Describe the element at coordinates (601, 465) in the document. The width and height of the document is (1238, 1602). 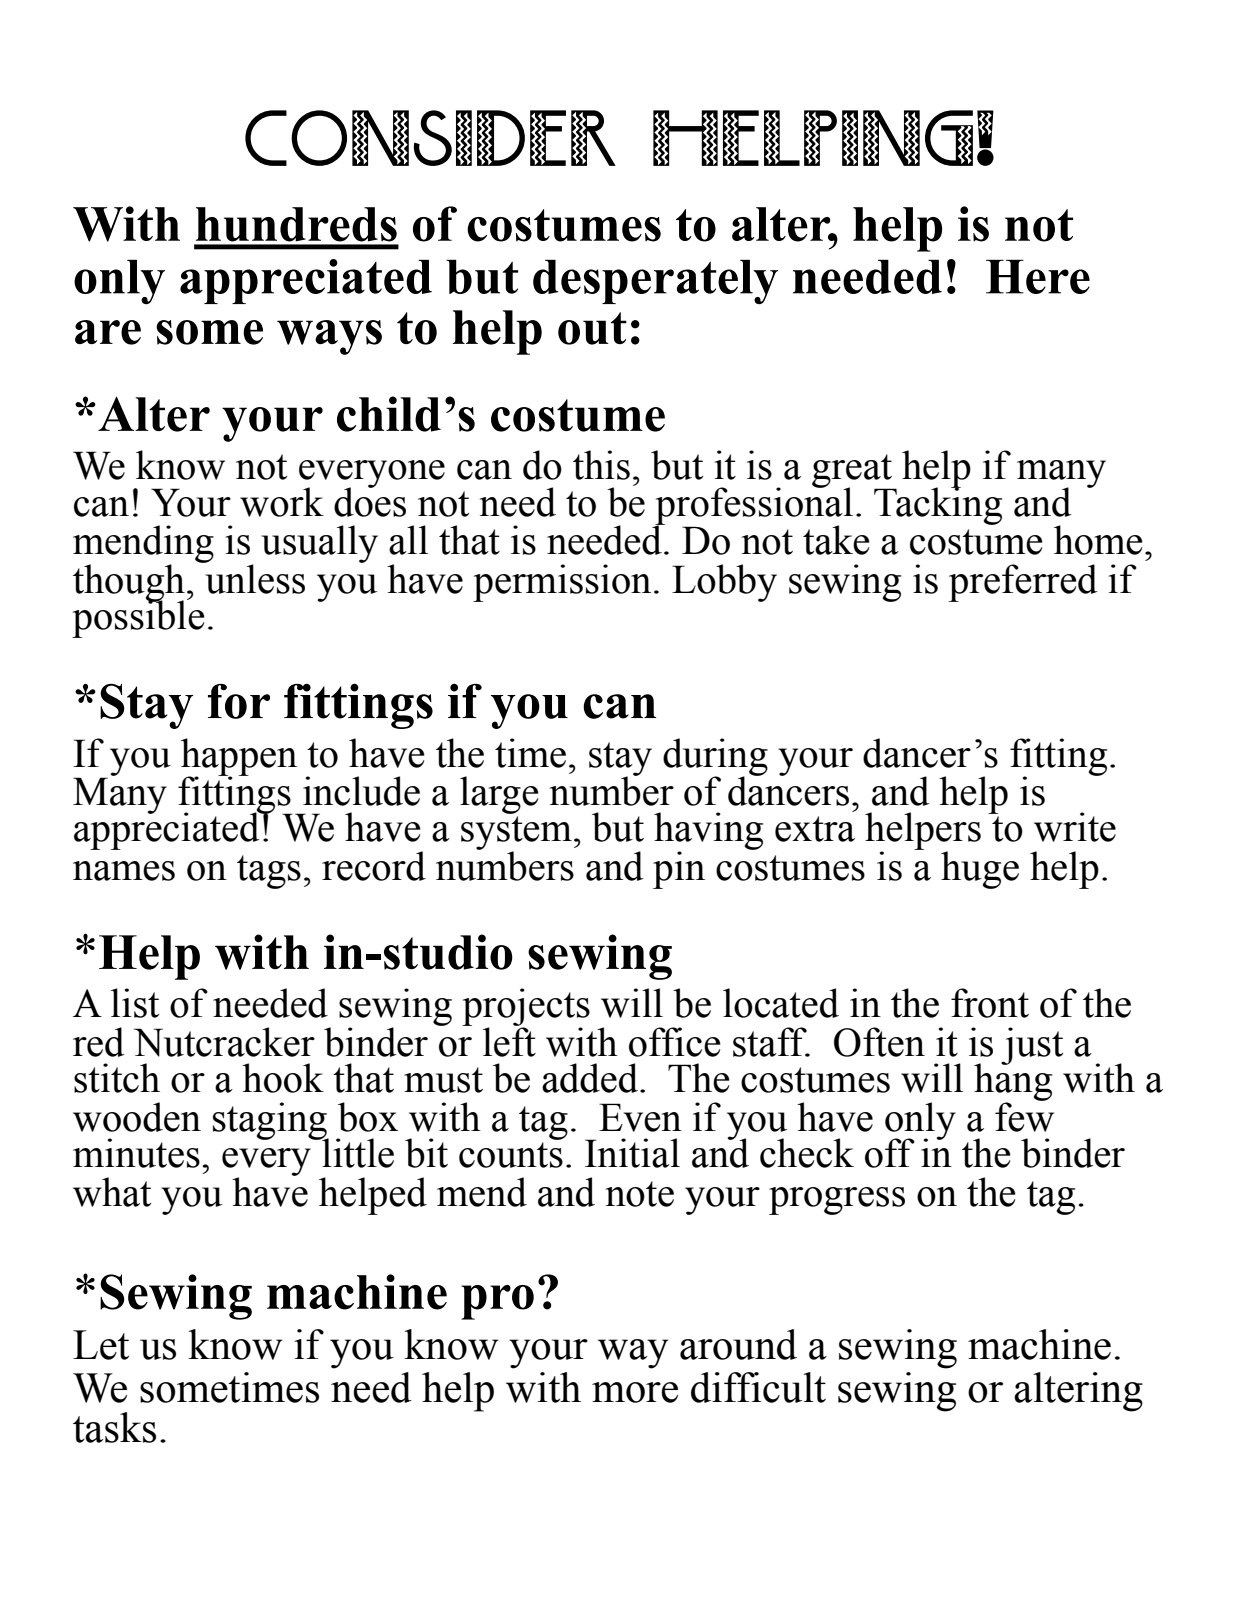
I see `this` at that location.
